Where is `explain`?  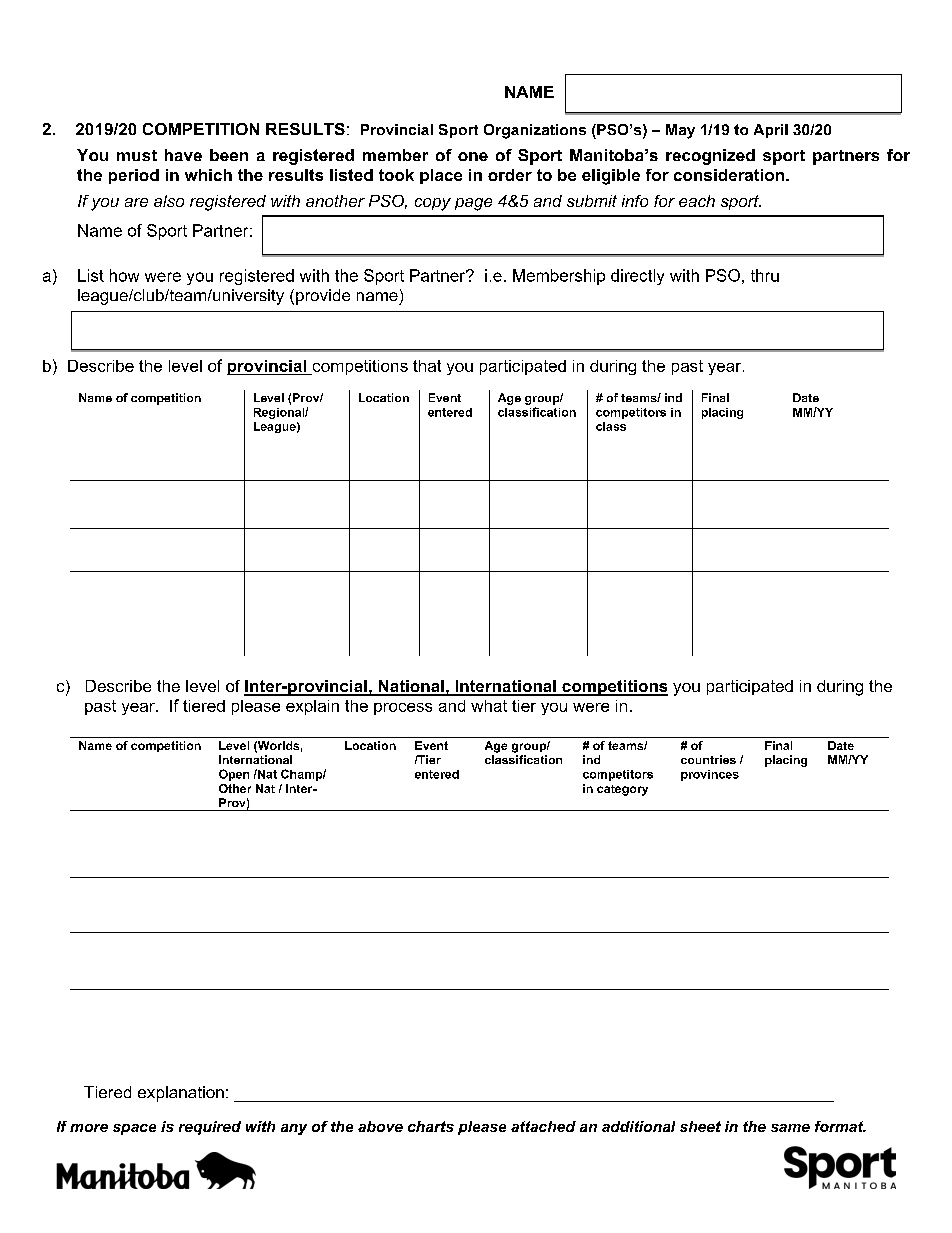
explain is located at coordinates (312, 707).
